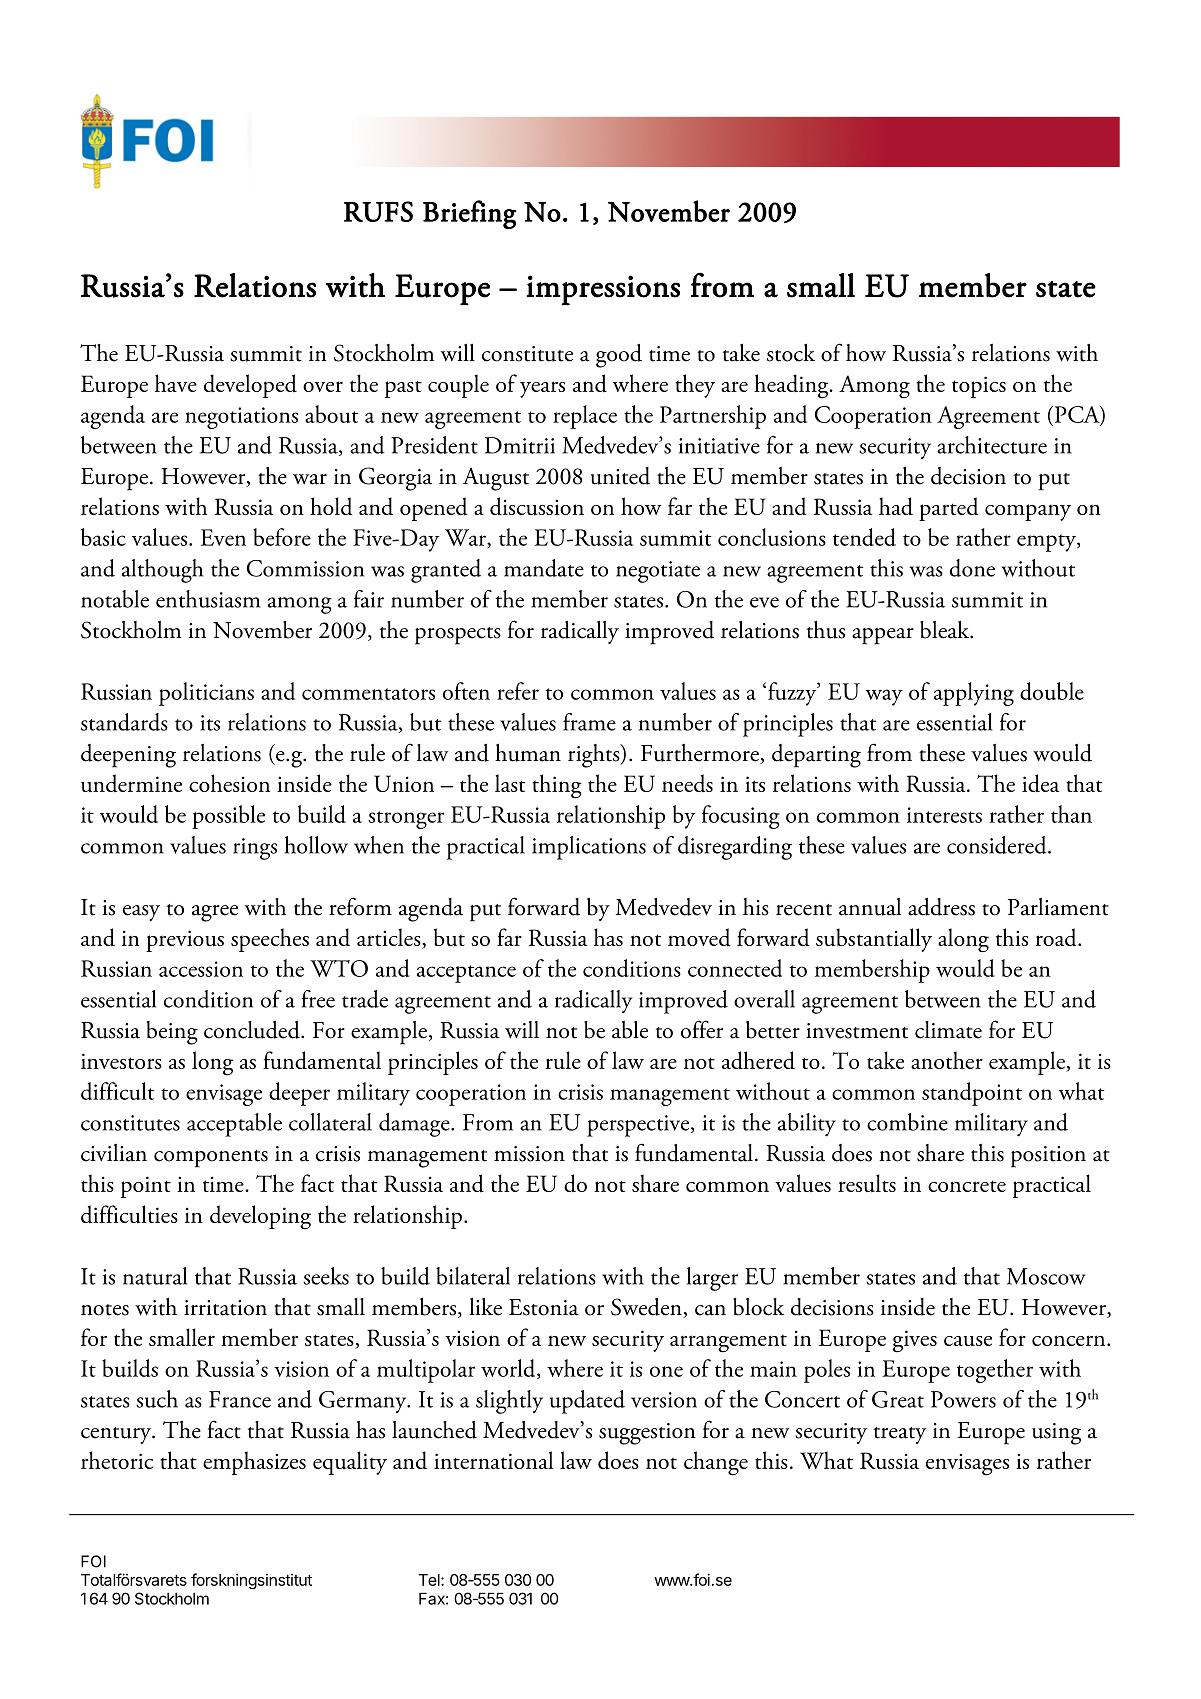 This screenshot has height=1699, width=1201. What do you see at coordinates (185, 941) in the screenshot?
I see `previous` at bounding box center [185, 941].
